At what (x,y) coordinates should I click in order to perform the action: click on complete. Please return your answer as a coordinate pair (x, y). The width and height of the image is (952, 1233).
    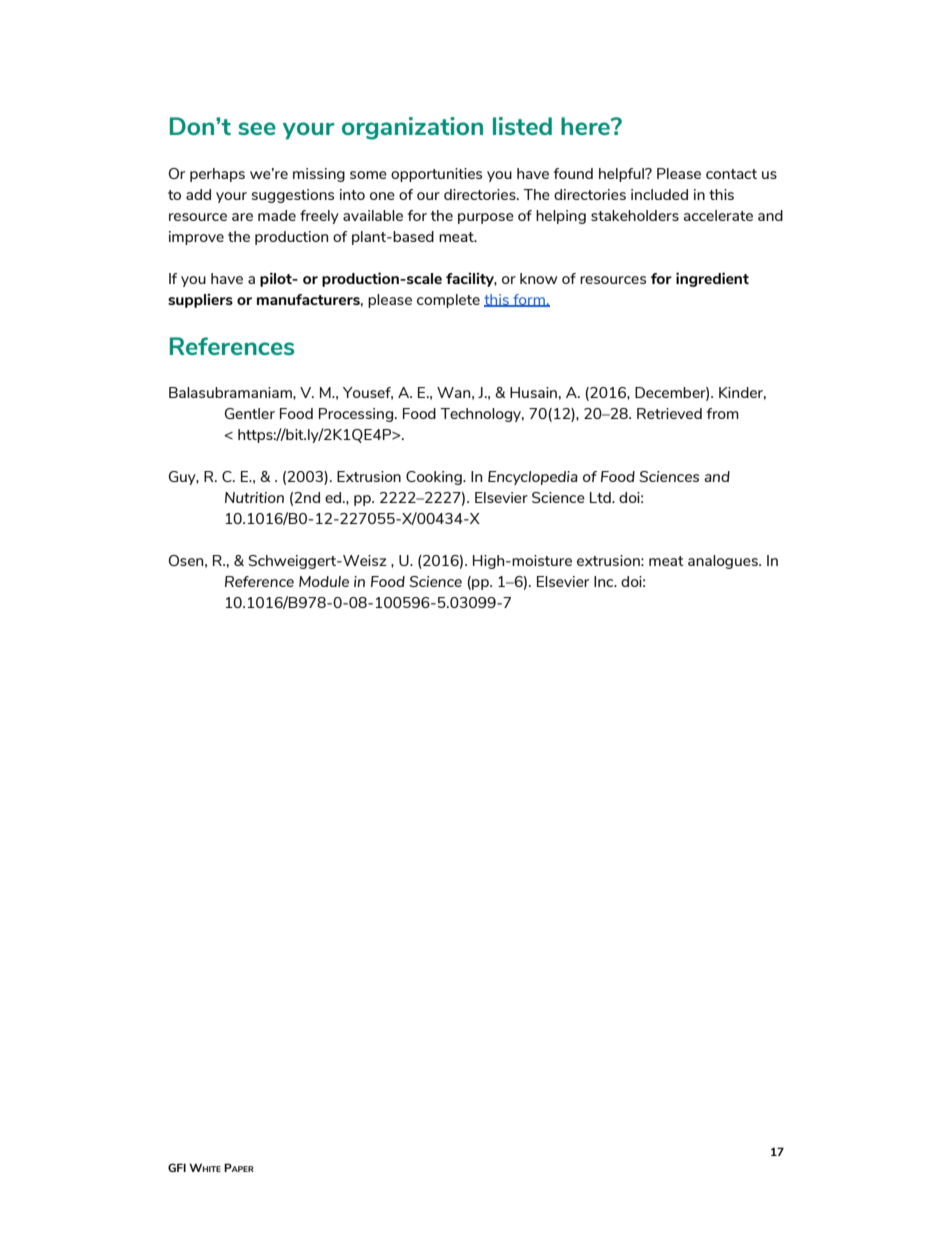
    Looking at the image, I should click on (448, 301).
